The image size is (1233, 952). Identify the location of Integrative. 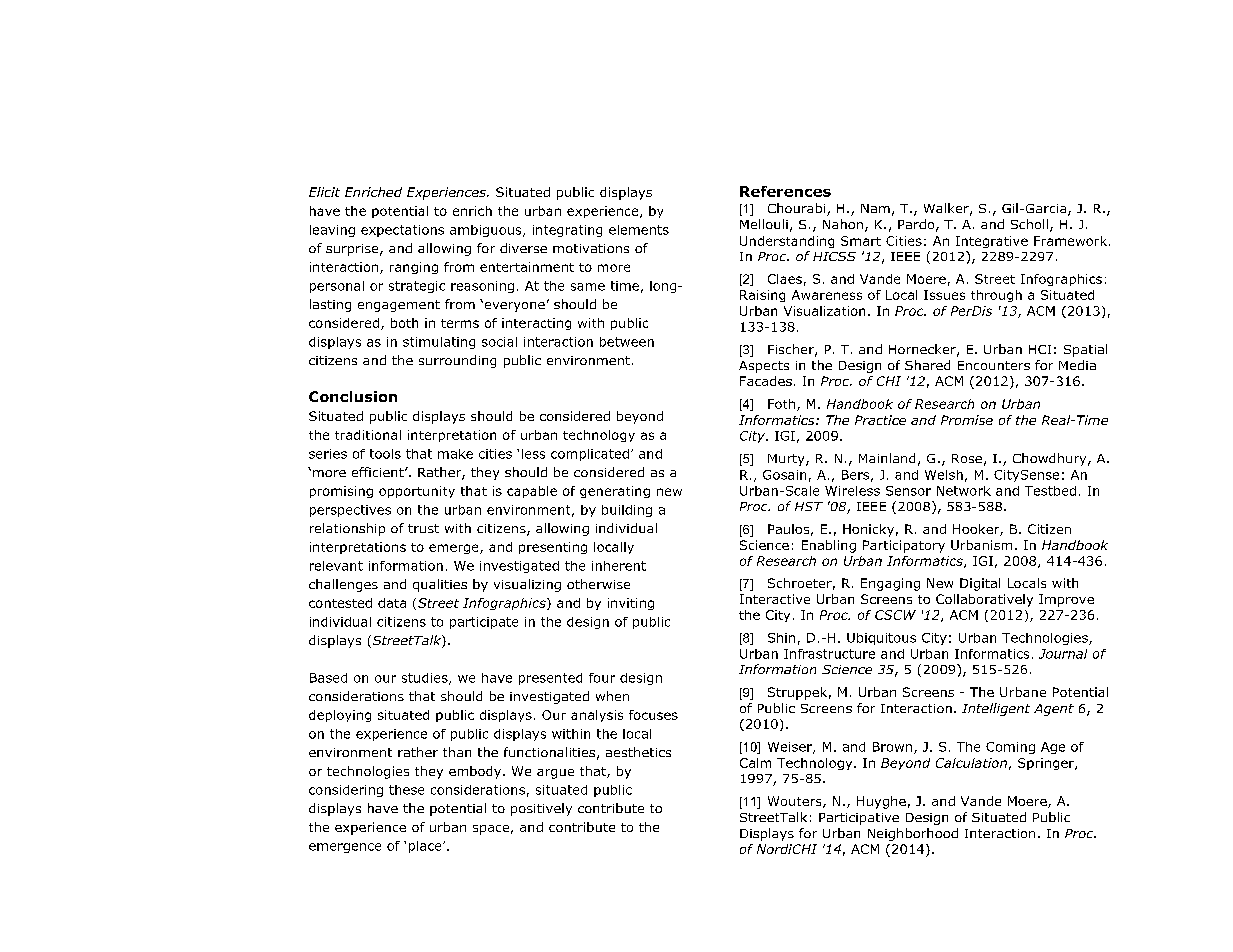
(992, 242).
